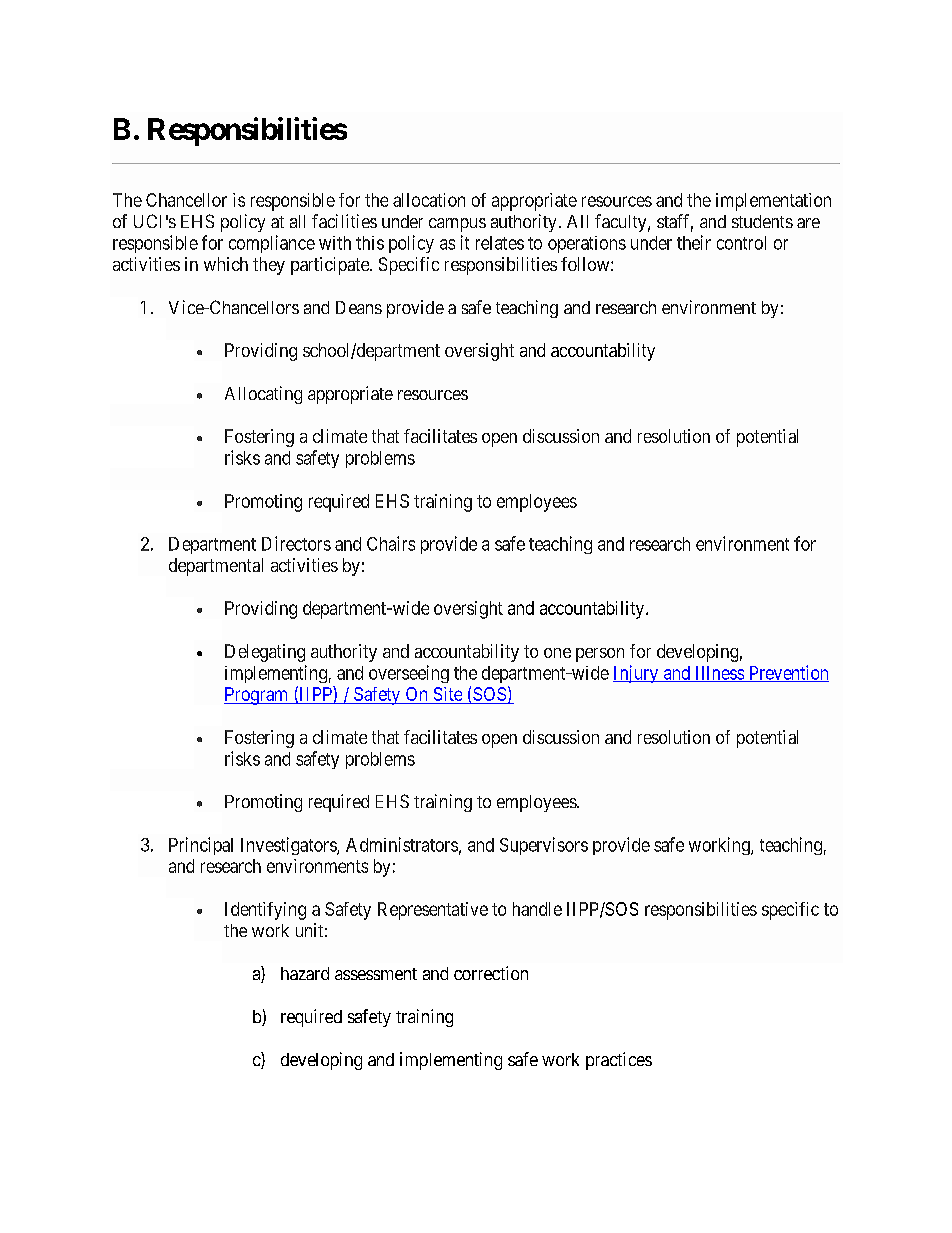 The image size is (952, 1233). Describe the element at coordinates (741, 243) in the screenshot. I see `control` at that location.
